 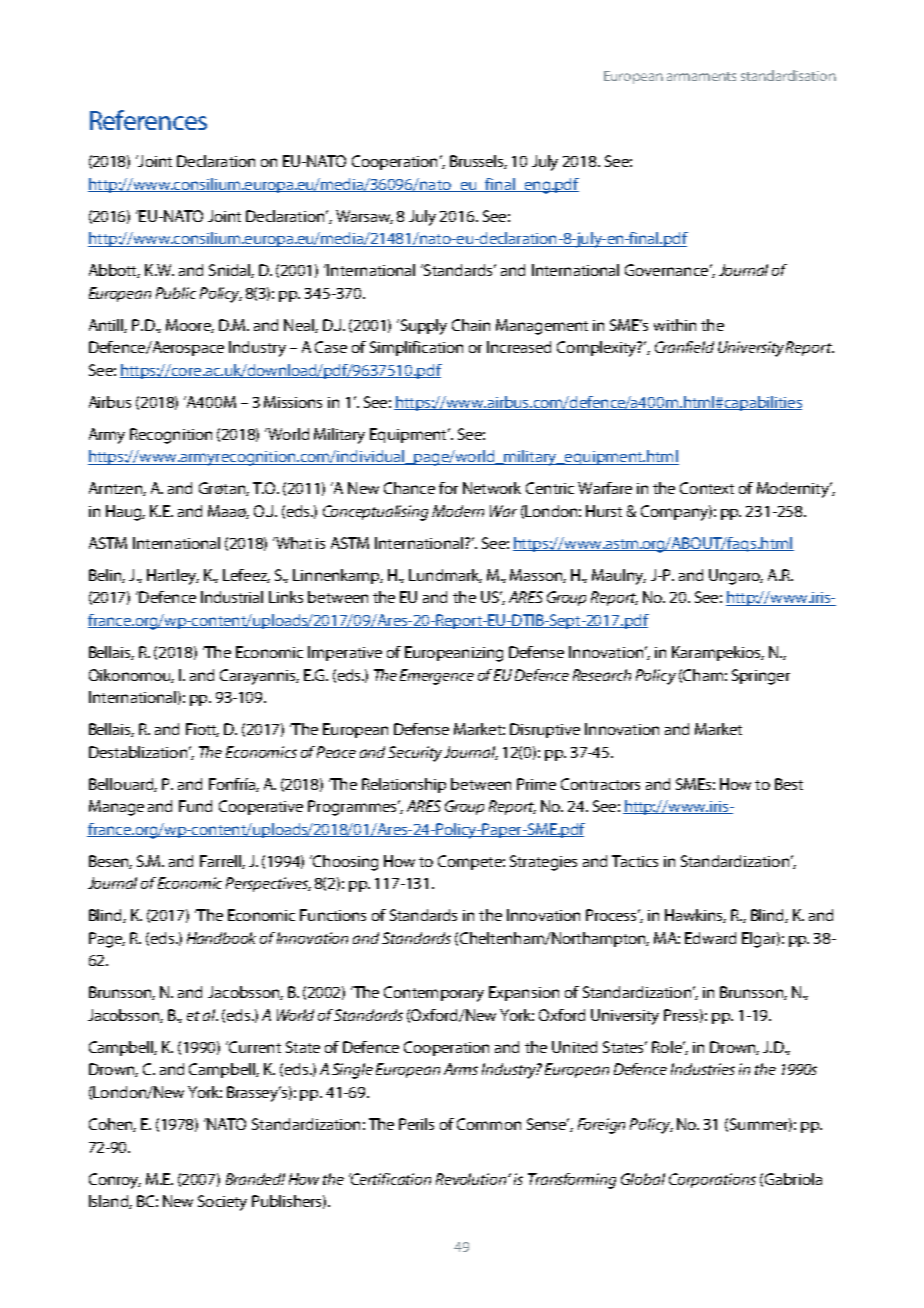 I want to click on armaments, so click(x=701, y=76).
